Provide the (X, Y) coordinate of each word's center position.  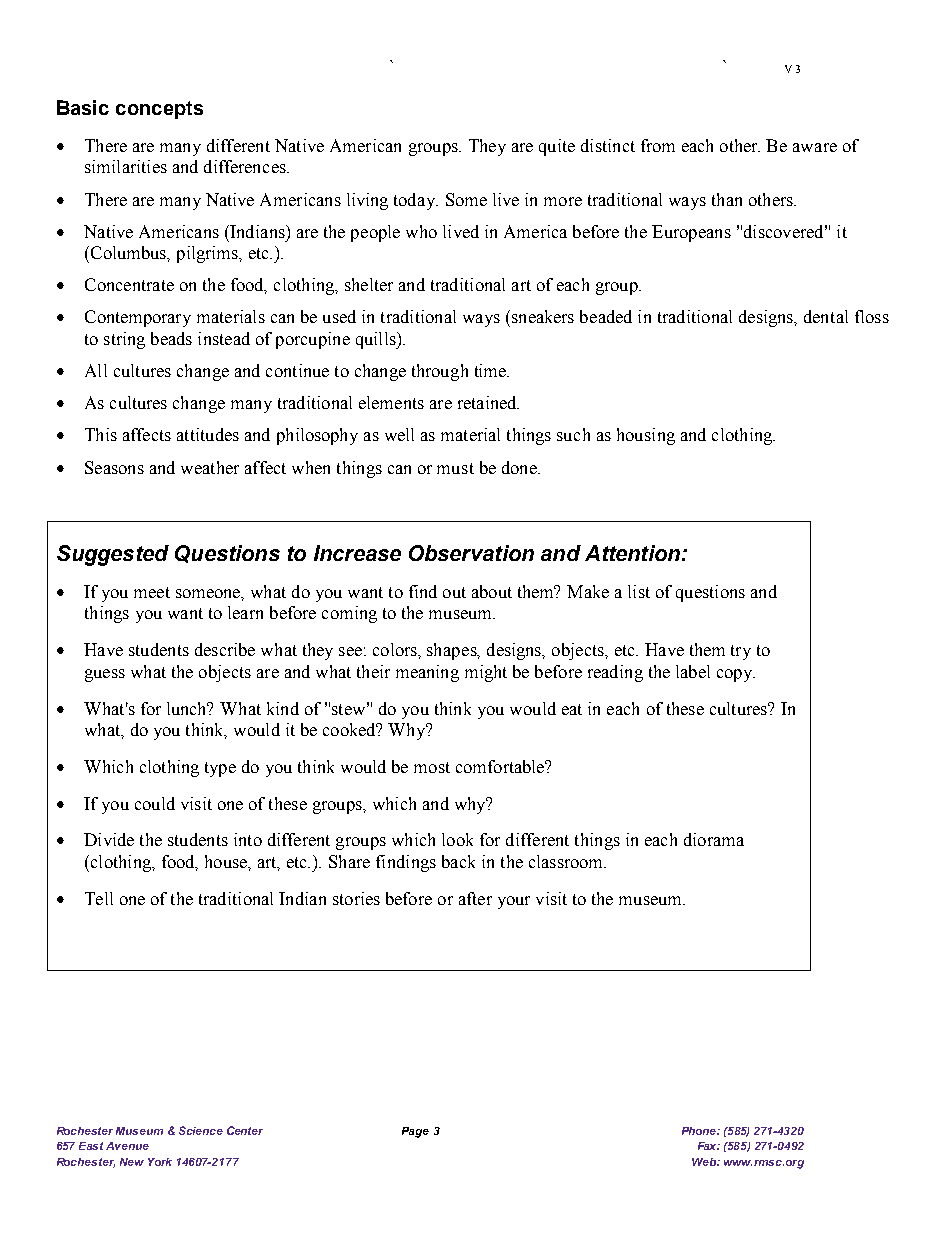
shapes (453, 651)
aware (815, 147)
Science (201, 1130)
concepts (159, 110)
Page (415, 1132)
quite (557, 147)
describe (225, 649)
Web (705, 1162)
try (741, 652)
